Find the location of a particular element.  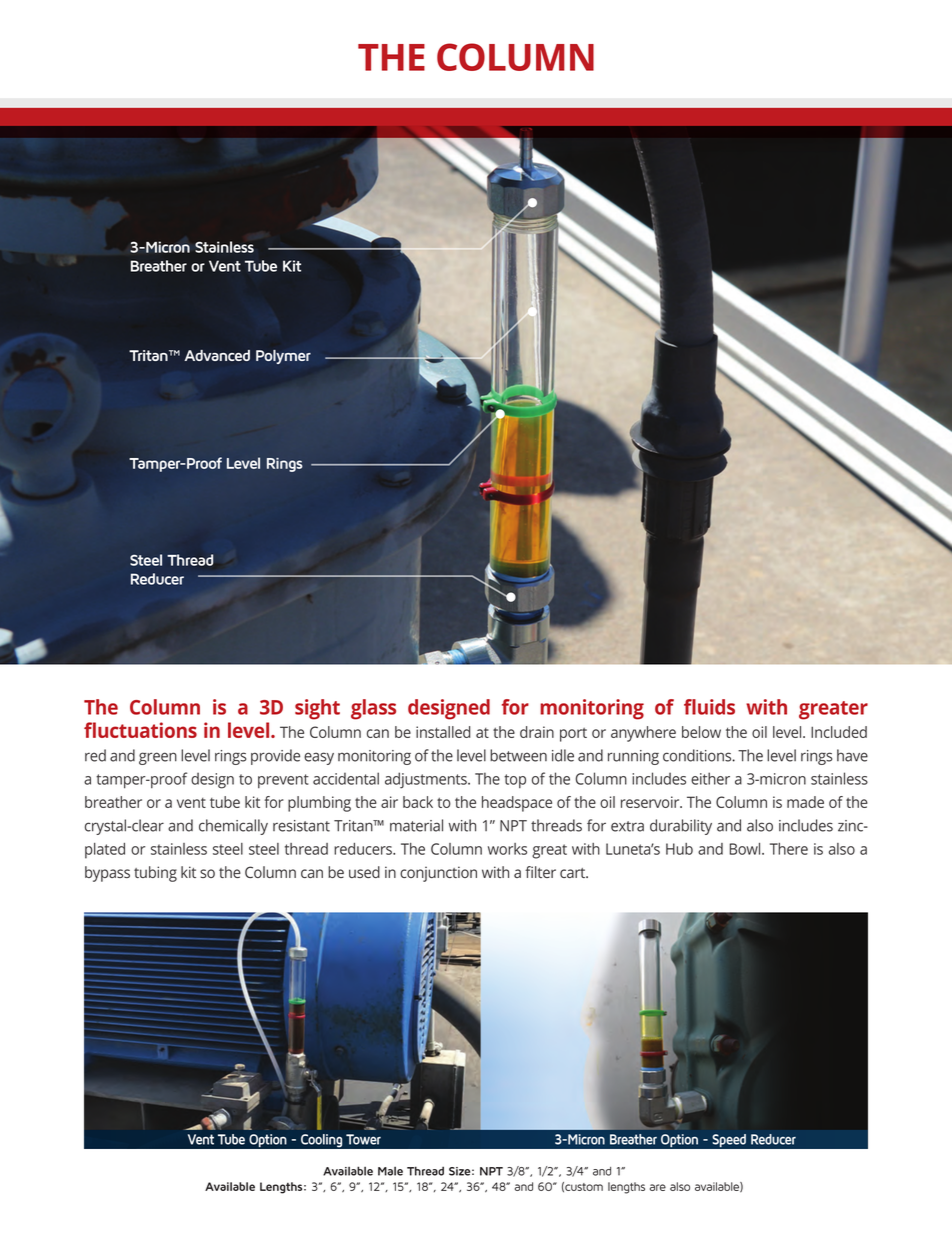

glass is located at coordinates (373, 709).
